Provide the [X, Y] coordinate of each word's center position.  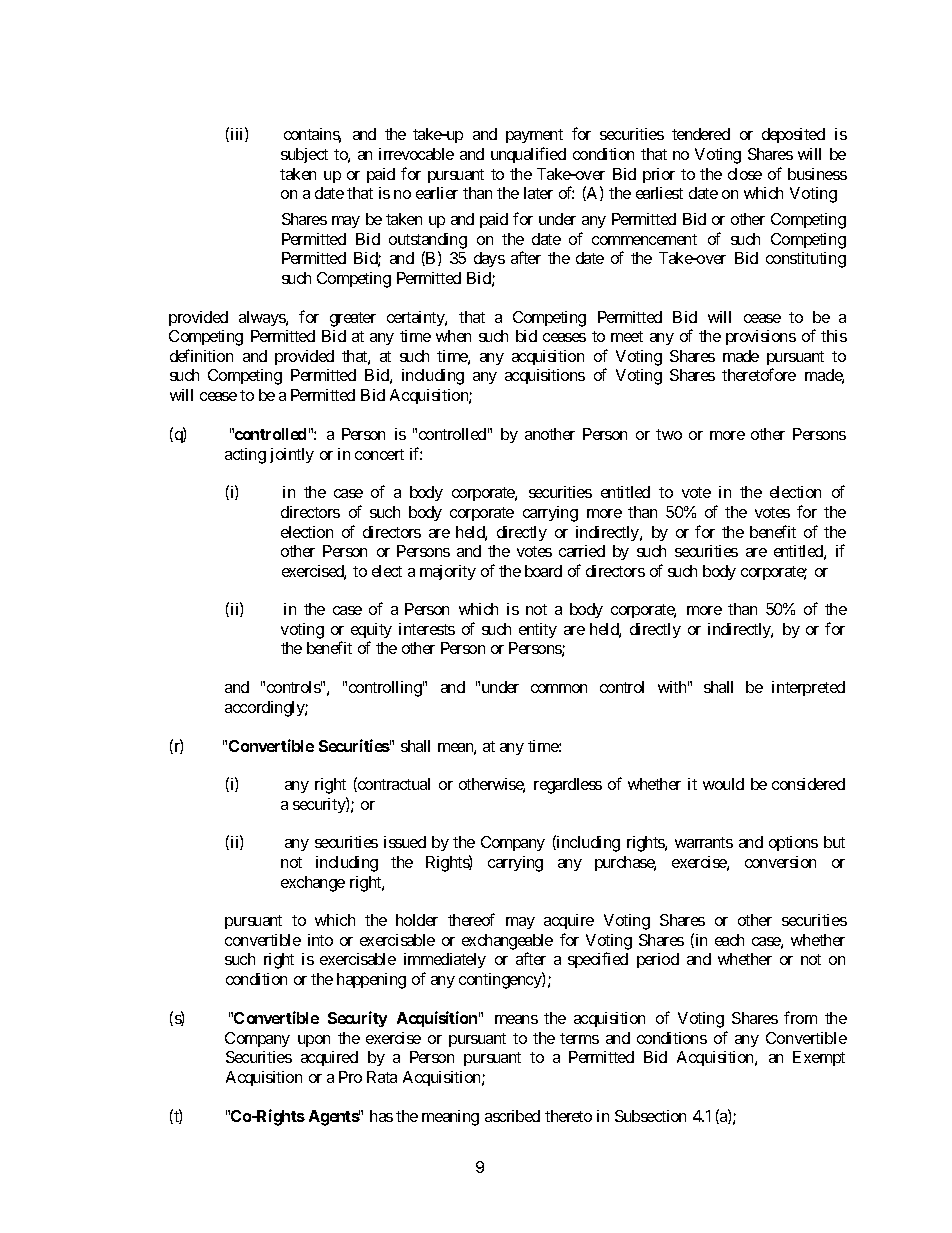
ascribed [512, 1116]
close [745, 174]
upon [314, 1041]
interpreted [808, 688]
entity [538, 630]
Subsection [650, 1116]
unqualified [528, 155]
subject [304, 155]
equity [371, 630]
